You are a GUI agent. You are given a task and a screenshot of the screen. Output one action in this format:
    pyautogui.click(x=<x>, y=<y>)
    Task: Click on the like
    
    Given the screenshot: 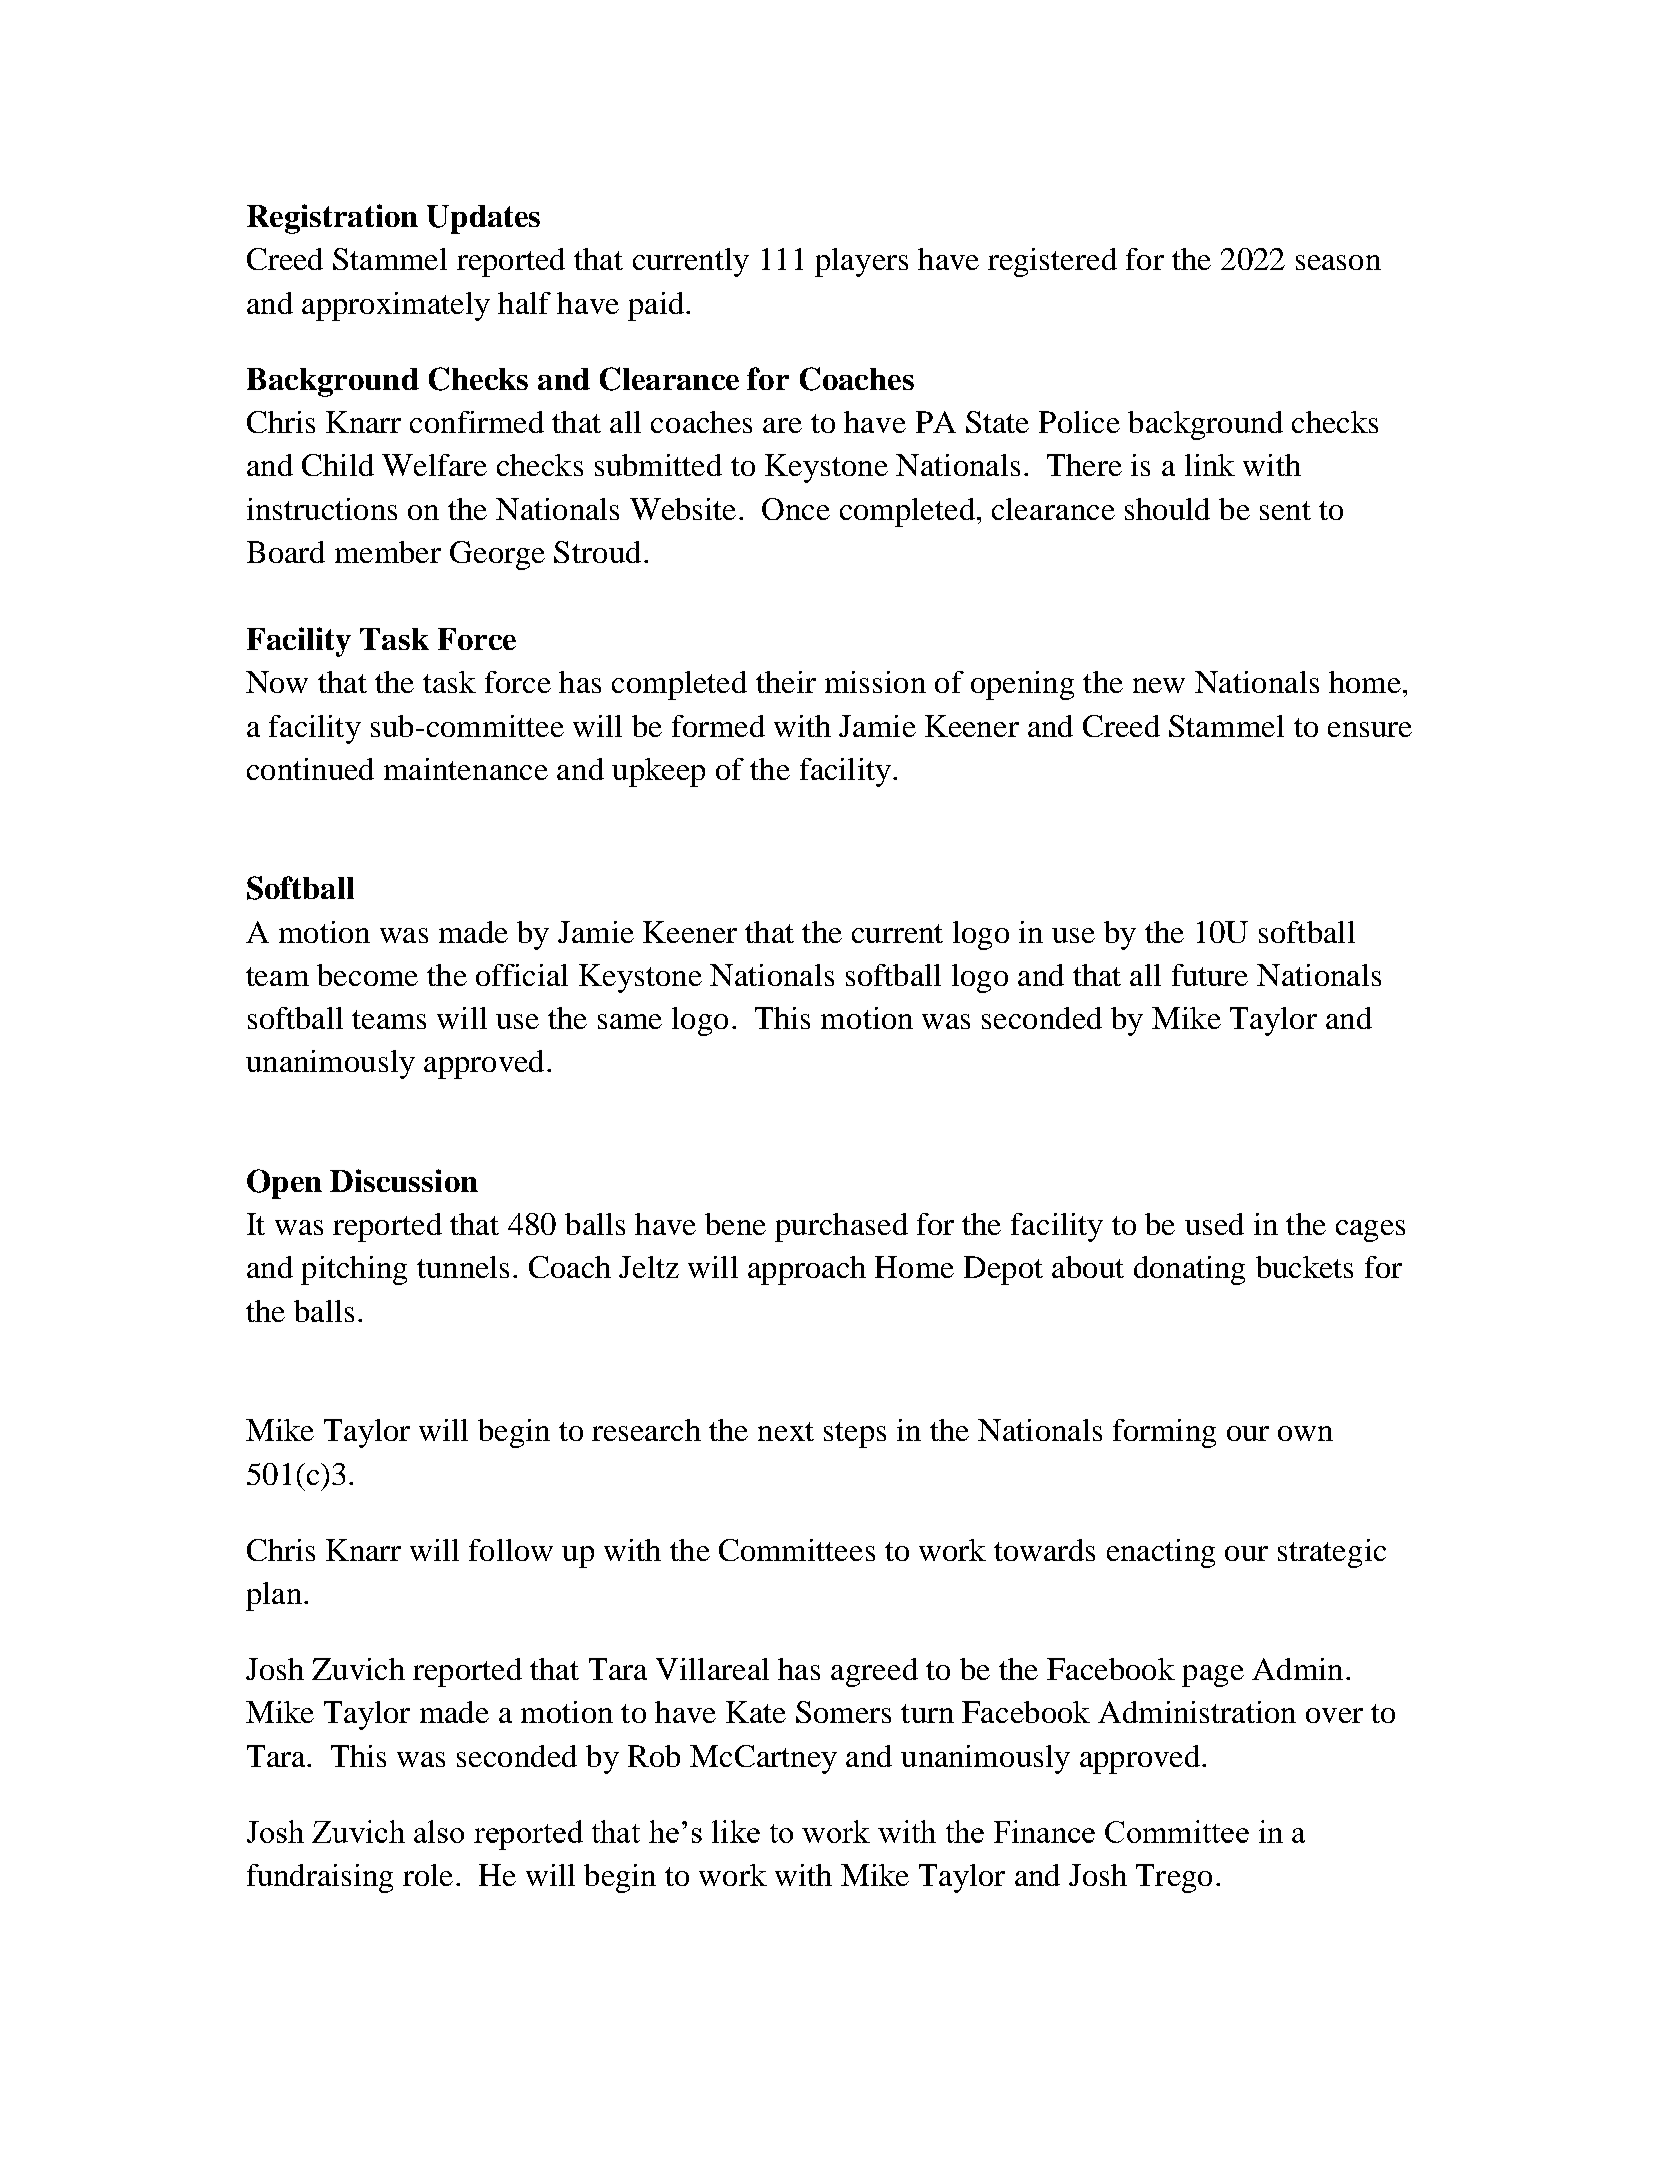 What is the action you would take?
    pyautogui.click(x=736, y=1831)
